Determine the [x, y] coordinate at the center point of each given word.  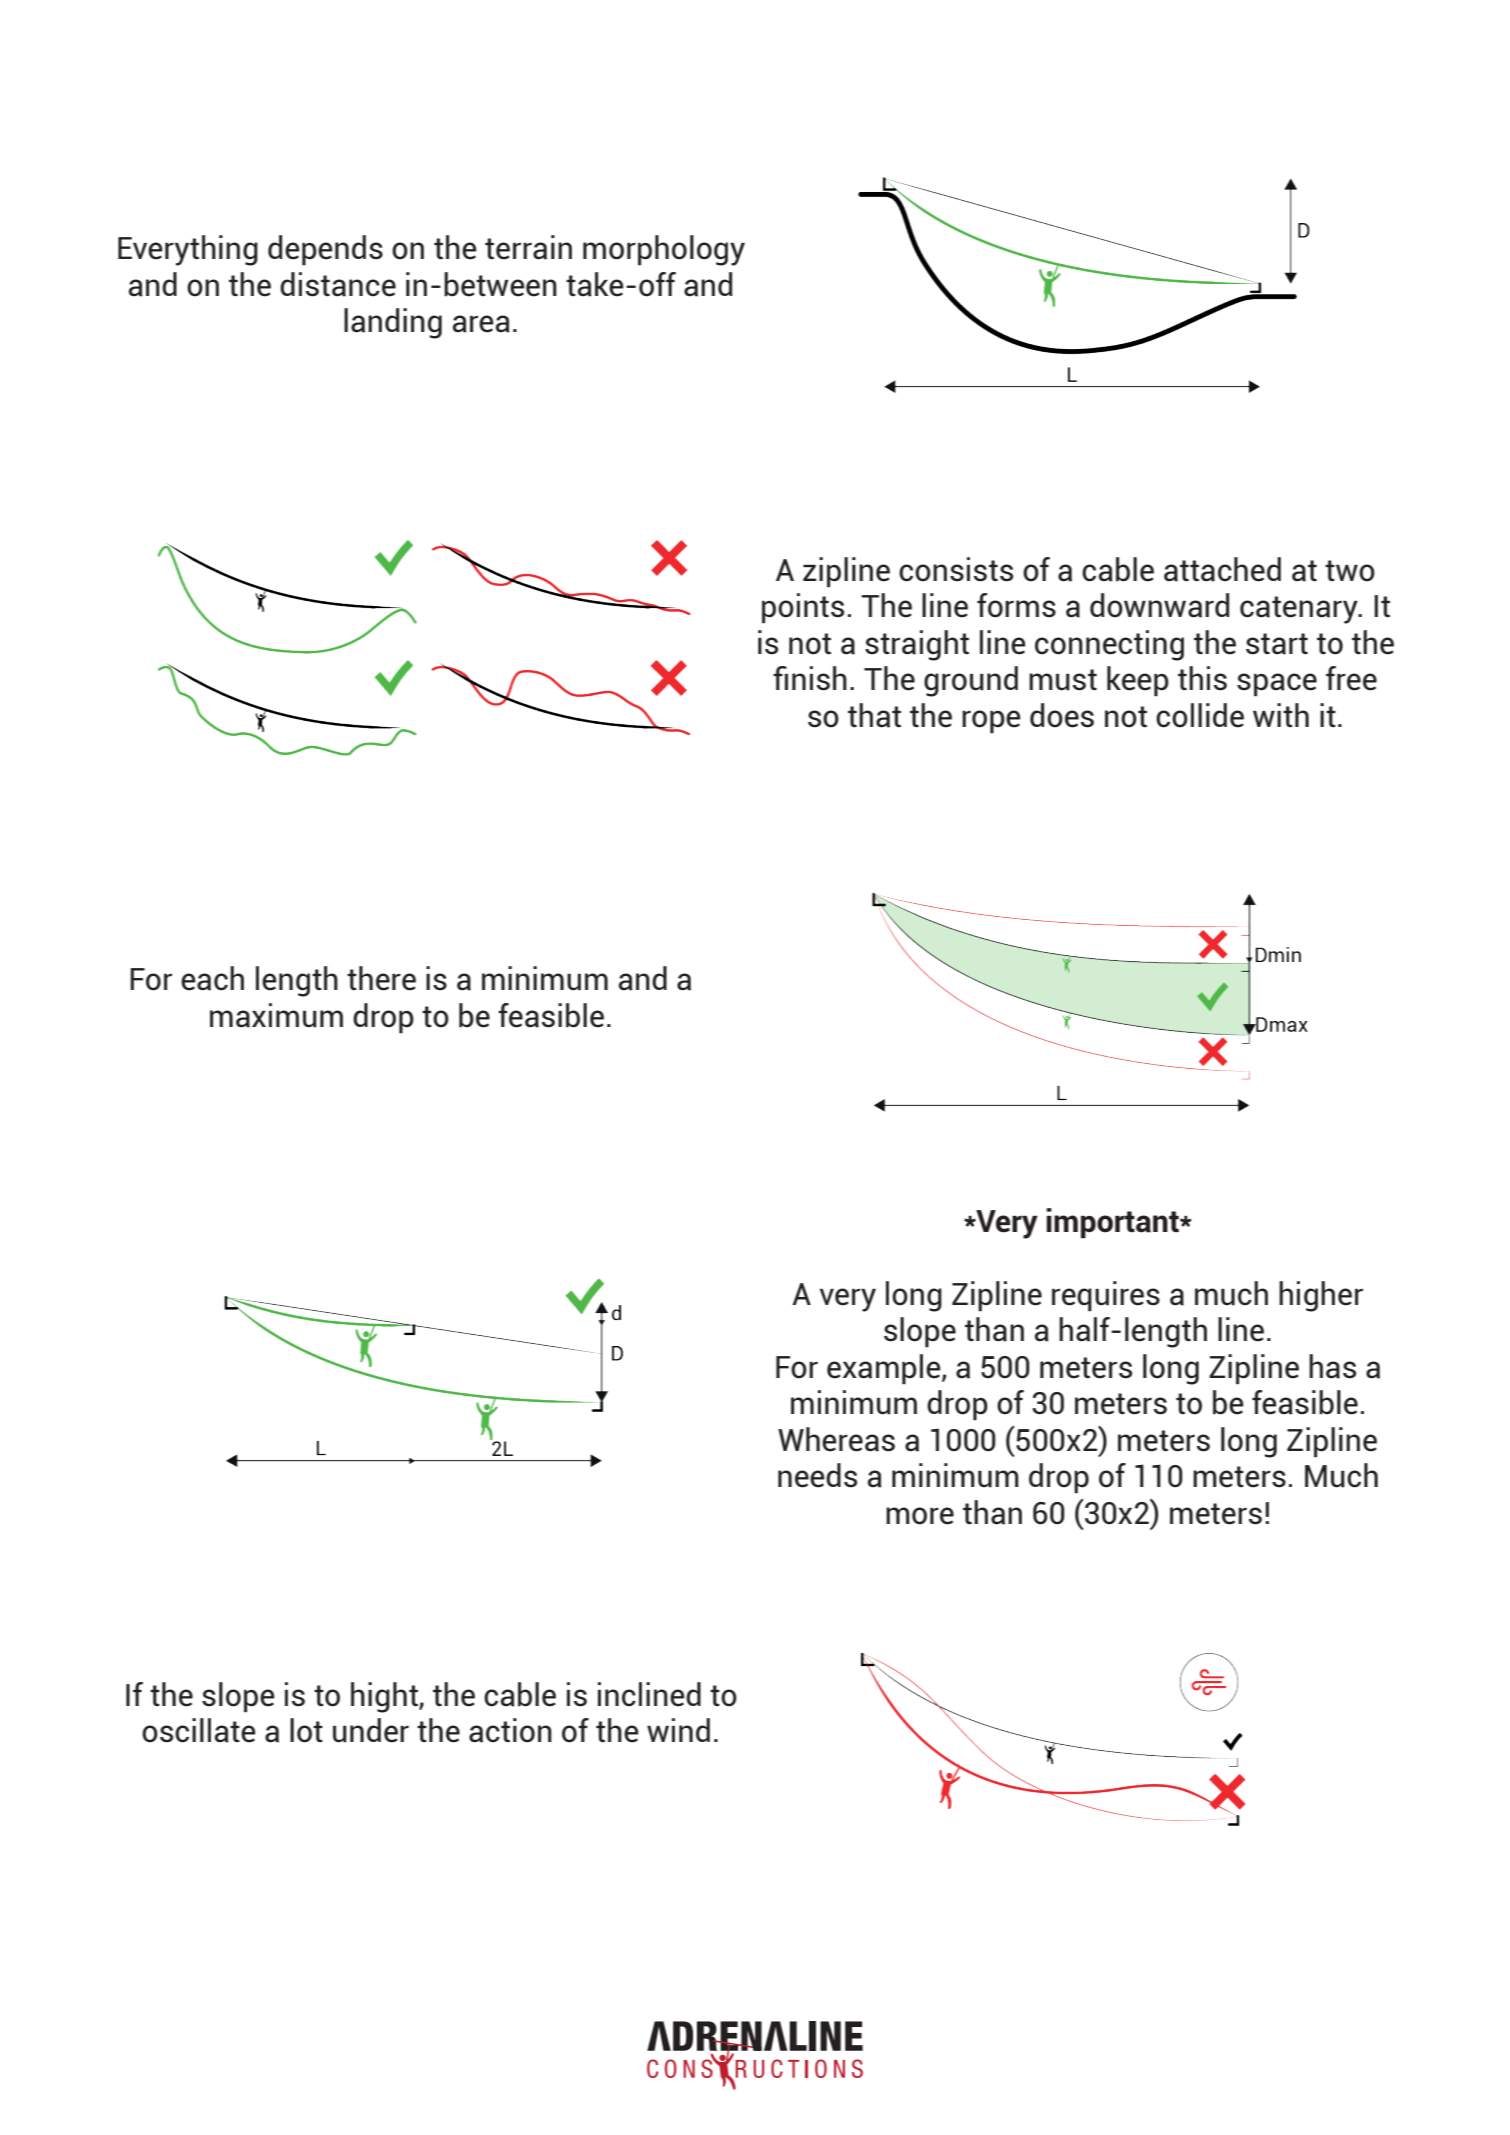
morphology [664, 250]
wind [678, 1730]
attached [1222, 569]
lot [306, 1730]
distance [338, 284]
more [920, 1516]
